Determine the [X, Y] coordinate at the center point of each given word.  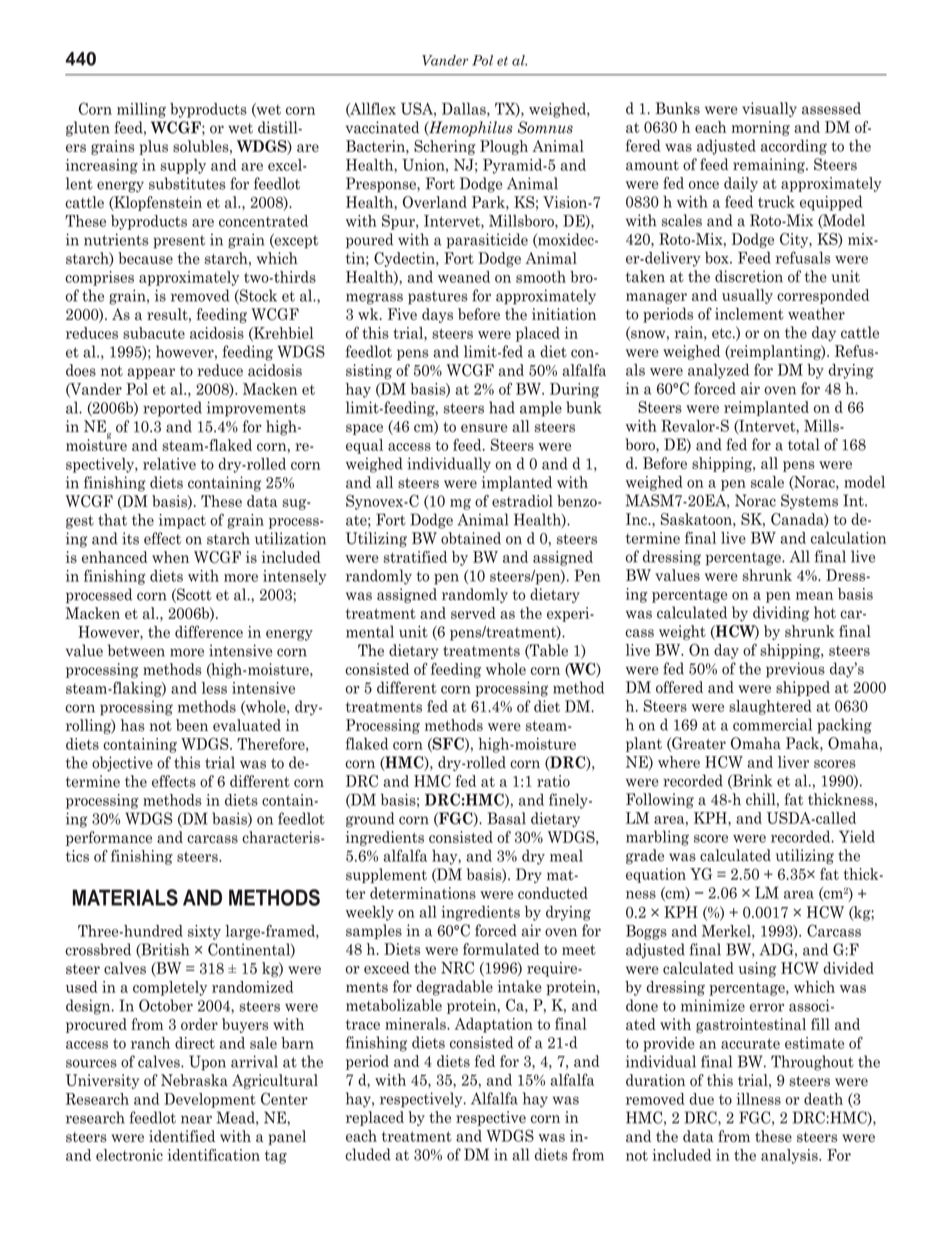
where [679, 762]
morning [761, 128]
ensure [484, 428]
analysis [790, 1156]
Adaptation [494, 1025]
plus [153, 147]
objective [122, 764]
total [804, 444]
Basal [506, 818]
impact [182, 521]
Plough [504, 147]
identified [182, 1136]
